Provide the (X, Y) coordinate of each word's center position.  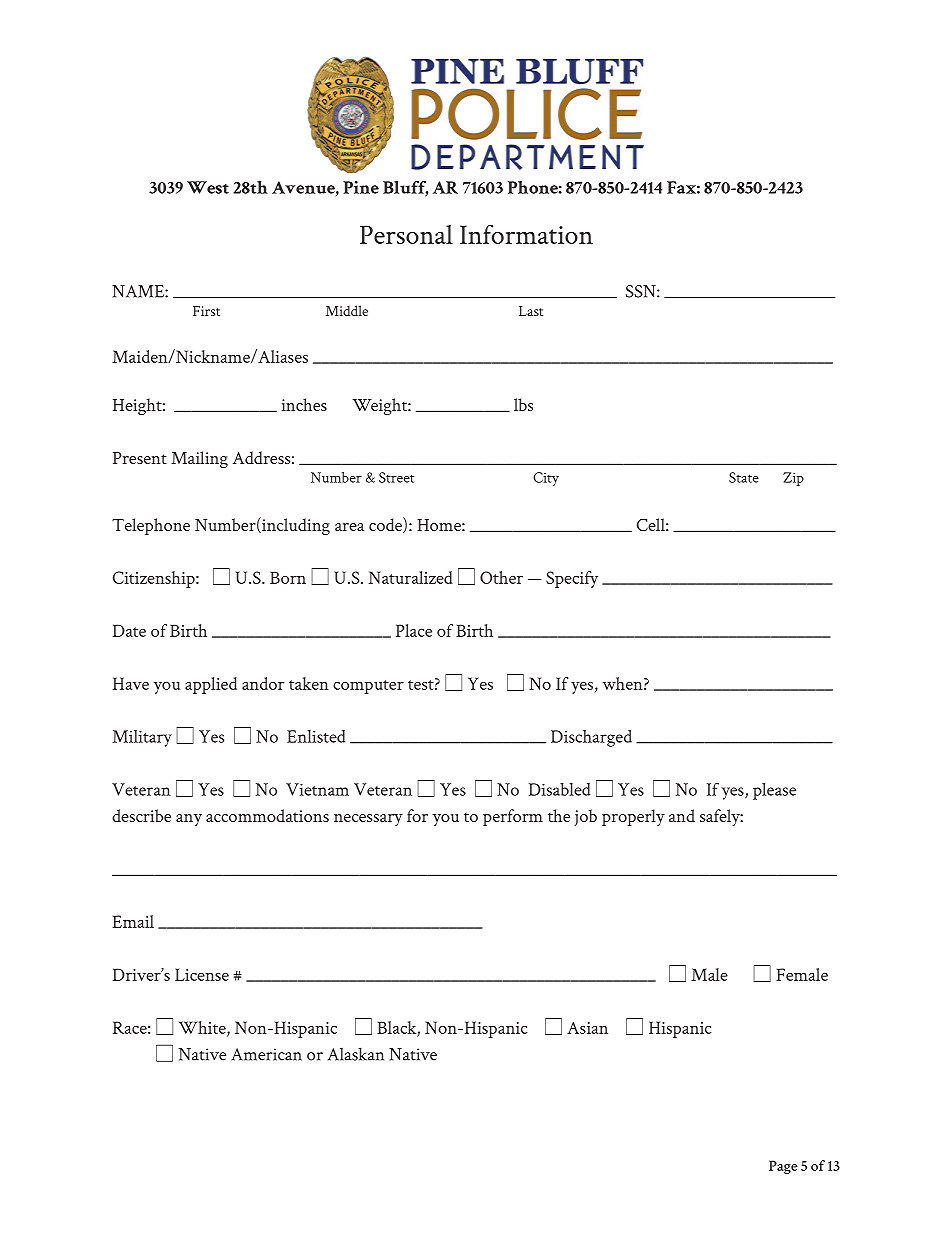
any (189, 820)
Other (501, 577)
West (208, 187)
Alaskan (356, 1054)
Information (526, 234)
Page (783, 1167)
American (266, 1054)
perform (513, 817)
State (744, 477)
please (774, 791)
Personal (406, 234)
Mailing (199, 459)
